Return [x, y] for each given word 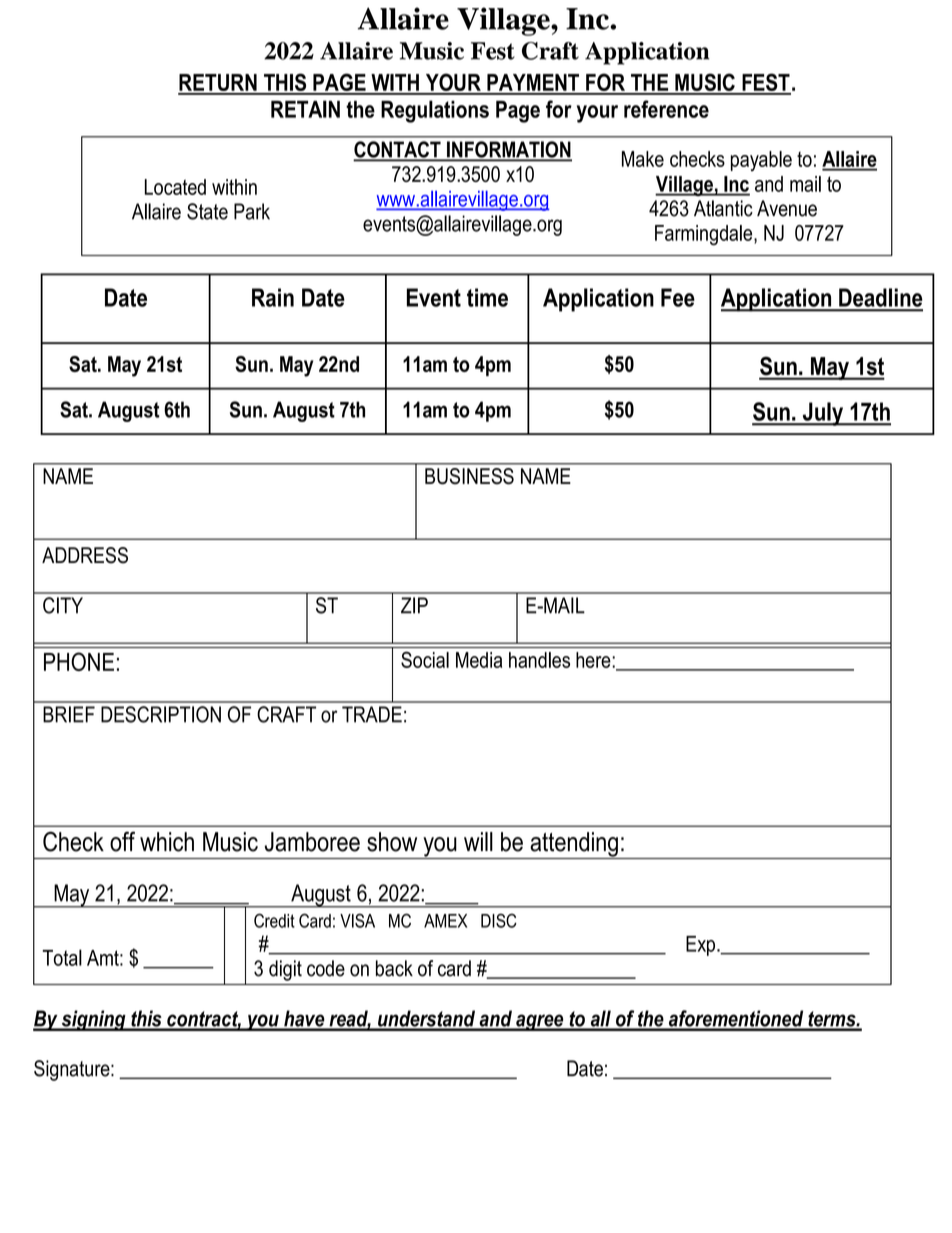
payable [761, 161]
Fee [678, 297]
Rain [273, 297]
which [167, 842]
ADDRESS [85, 555]
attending [574, 845]
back [394, 968]
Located [175, 187]
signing [93, 1020]
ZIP [414, 605]
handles [539, 660]
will [478, 841]
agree [540, 1022]
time [487, 297]
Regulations [435, 111]
